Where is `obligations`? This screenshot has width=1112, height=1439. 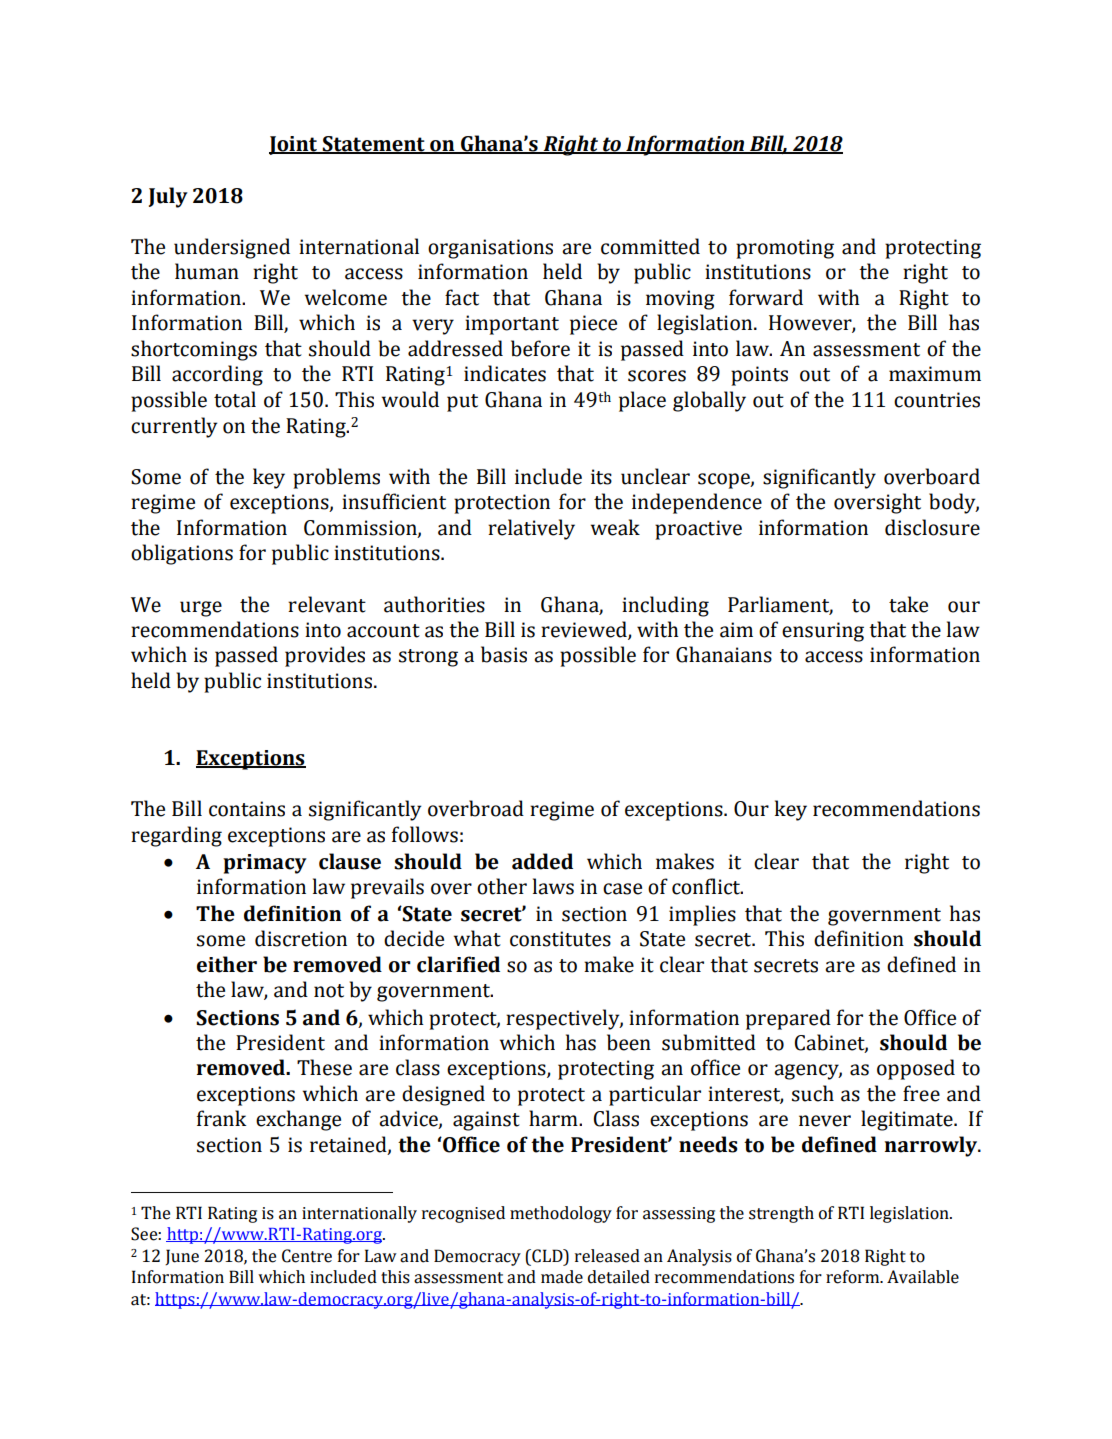
obligations is located at coordinates (182, 554).
